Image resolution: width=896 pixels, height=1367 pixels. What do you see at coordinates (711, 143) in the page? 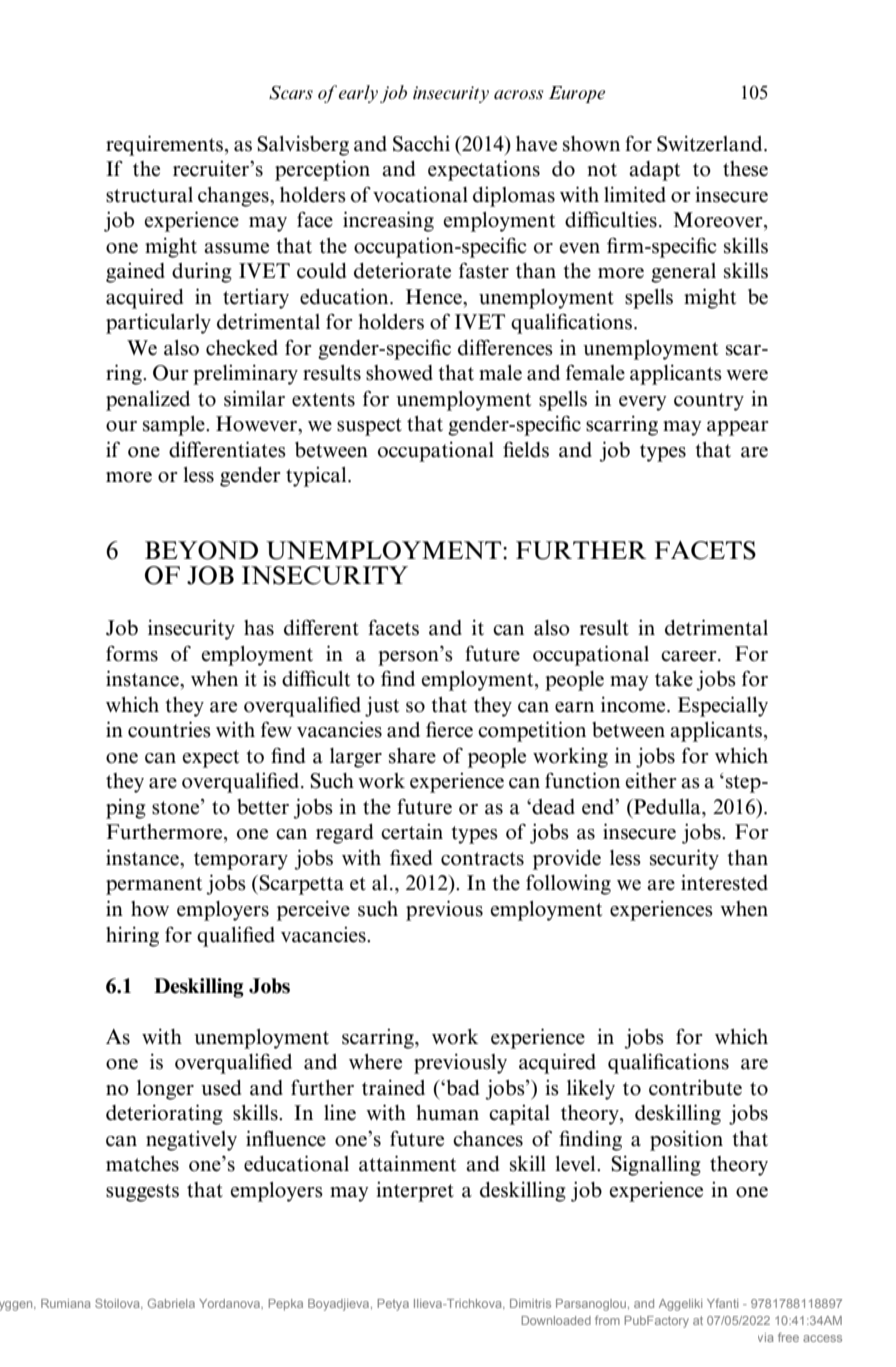
I see `Switzerland` at bounding box center [711, 143].
